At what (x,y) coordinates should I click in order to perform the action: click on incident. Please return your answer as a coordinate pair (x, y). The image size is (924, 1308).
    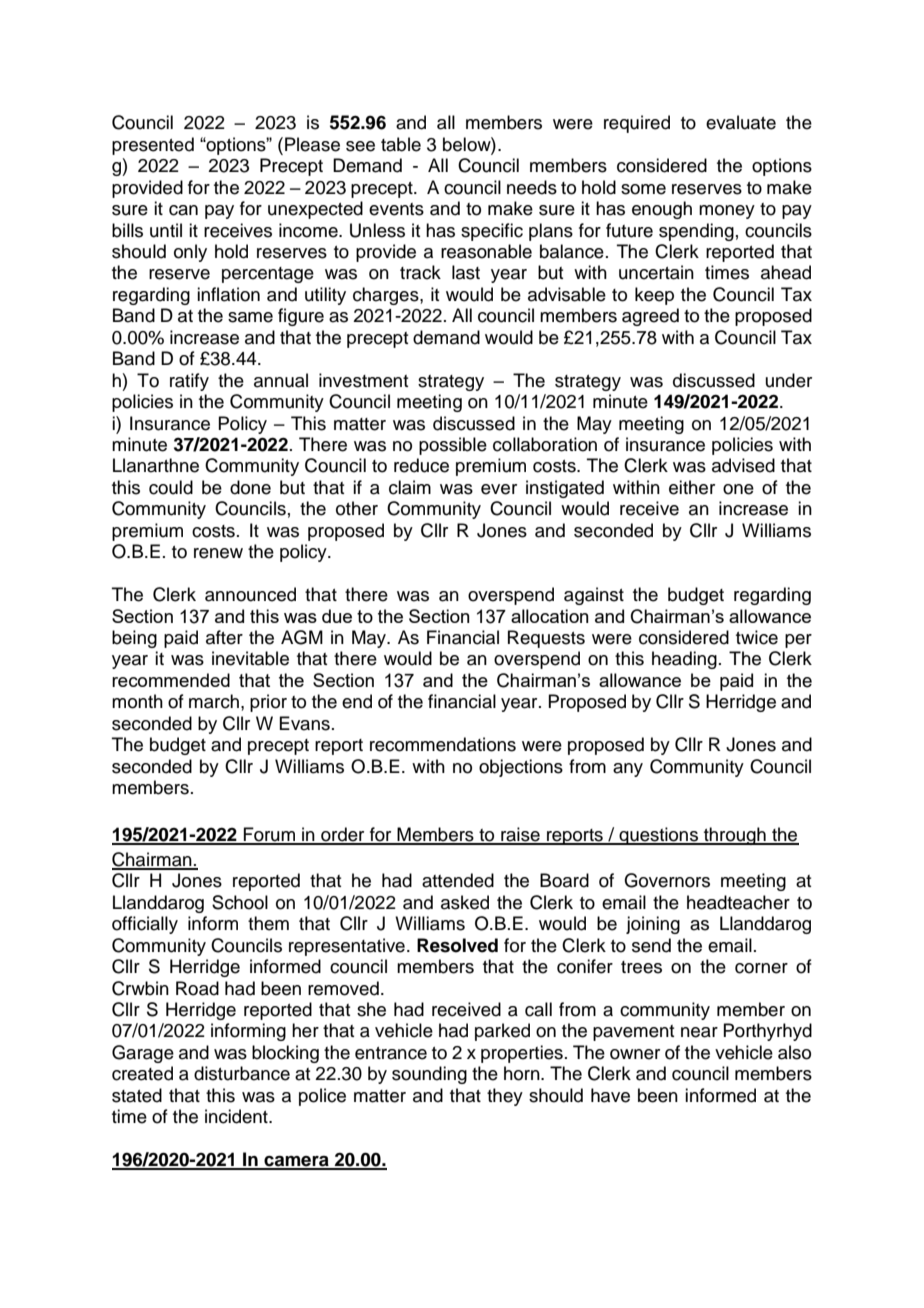
    Looking at the image, I should click on (237, 1116).
